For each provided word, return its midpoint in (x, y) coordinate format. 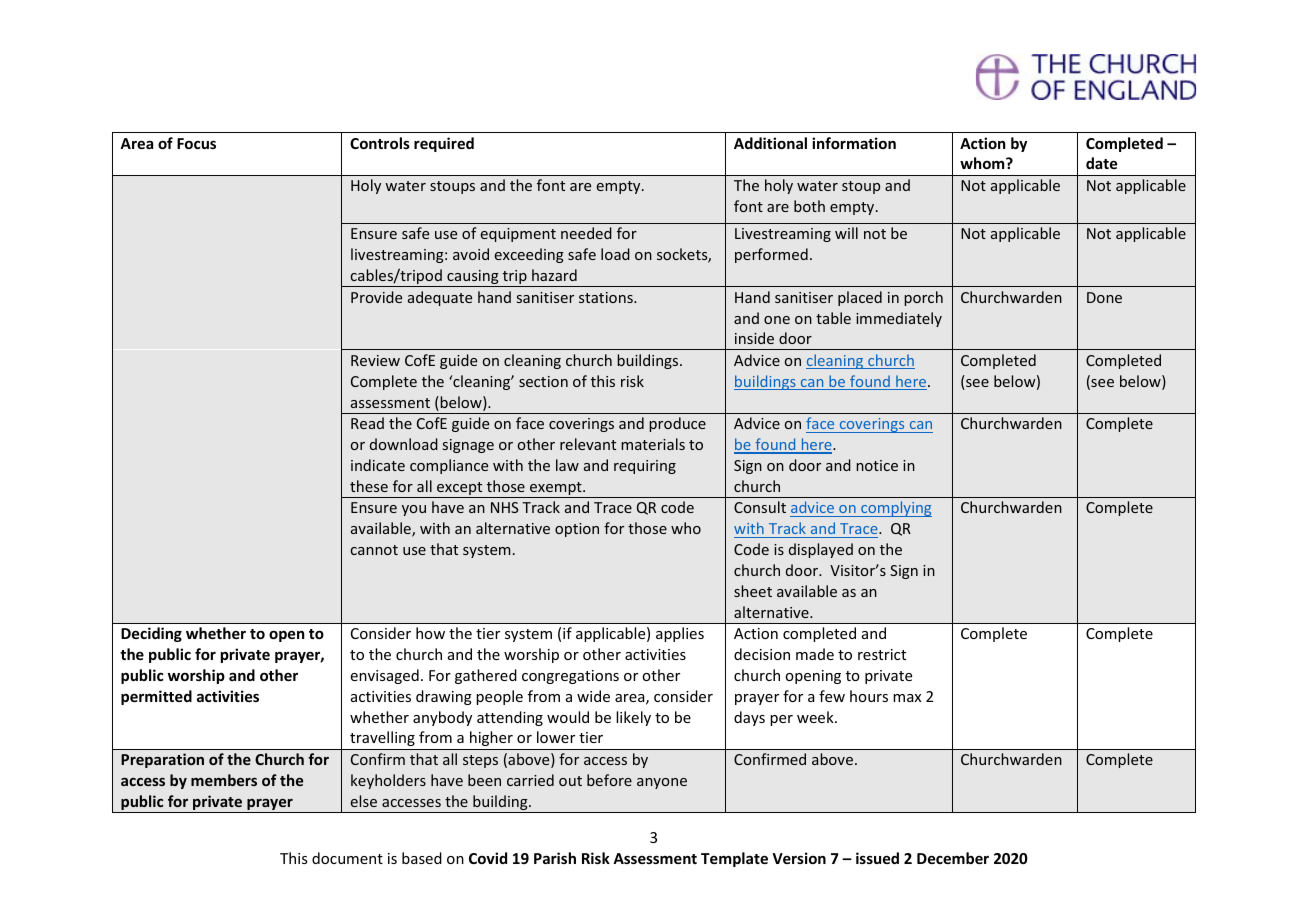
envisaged (384, 676)
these (369, 486)
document (347, 858)
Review (375, 360)
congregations (570, 677)
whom (983, 163)
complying (895, 509)
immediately (899, 319)
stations (607, 297)
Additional (770, 143)
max (907, 698)
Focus (196, 143)
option (577, 530)
